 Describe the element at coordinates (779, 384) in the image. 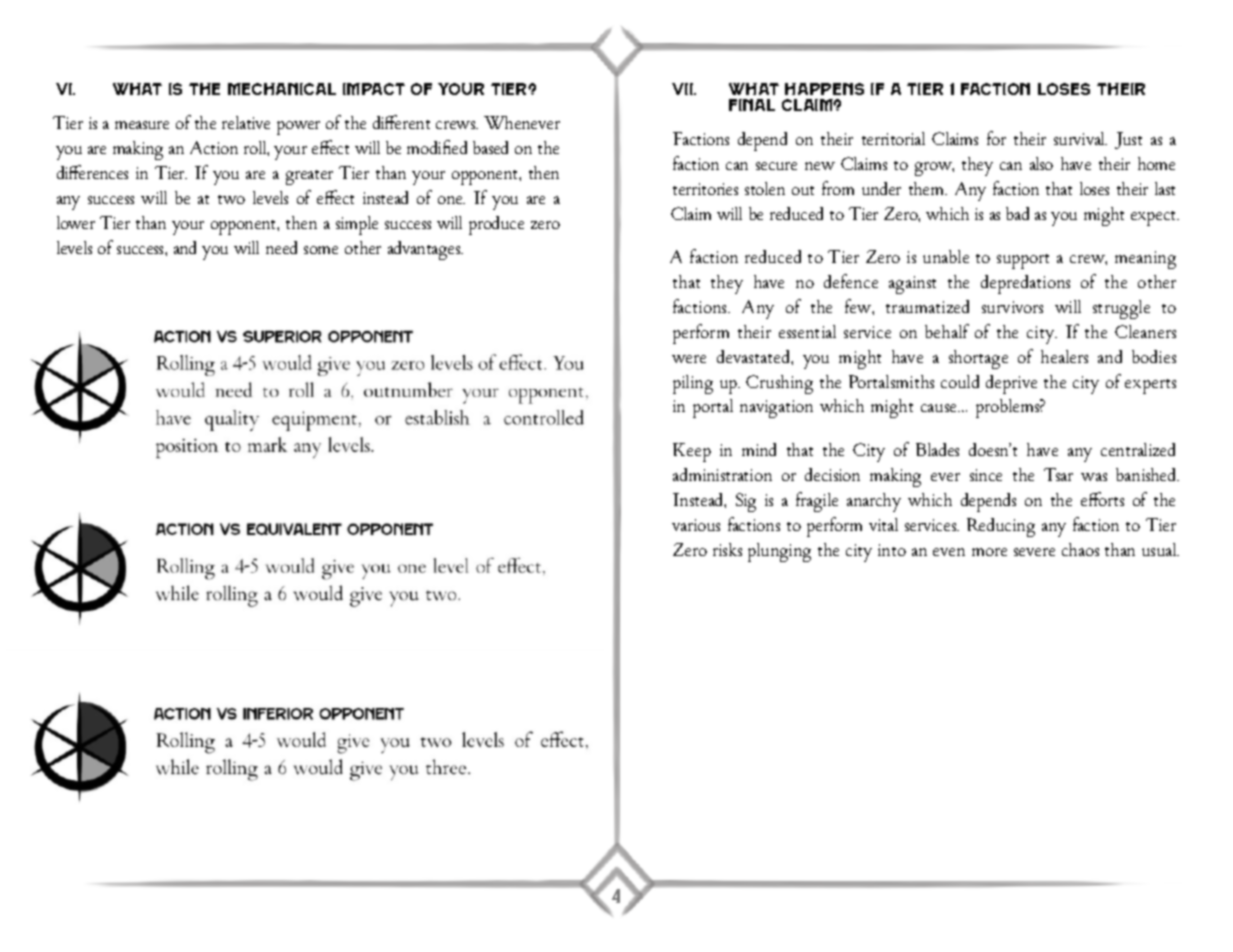

I see `Crushing` at that location.
